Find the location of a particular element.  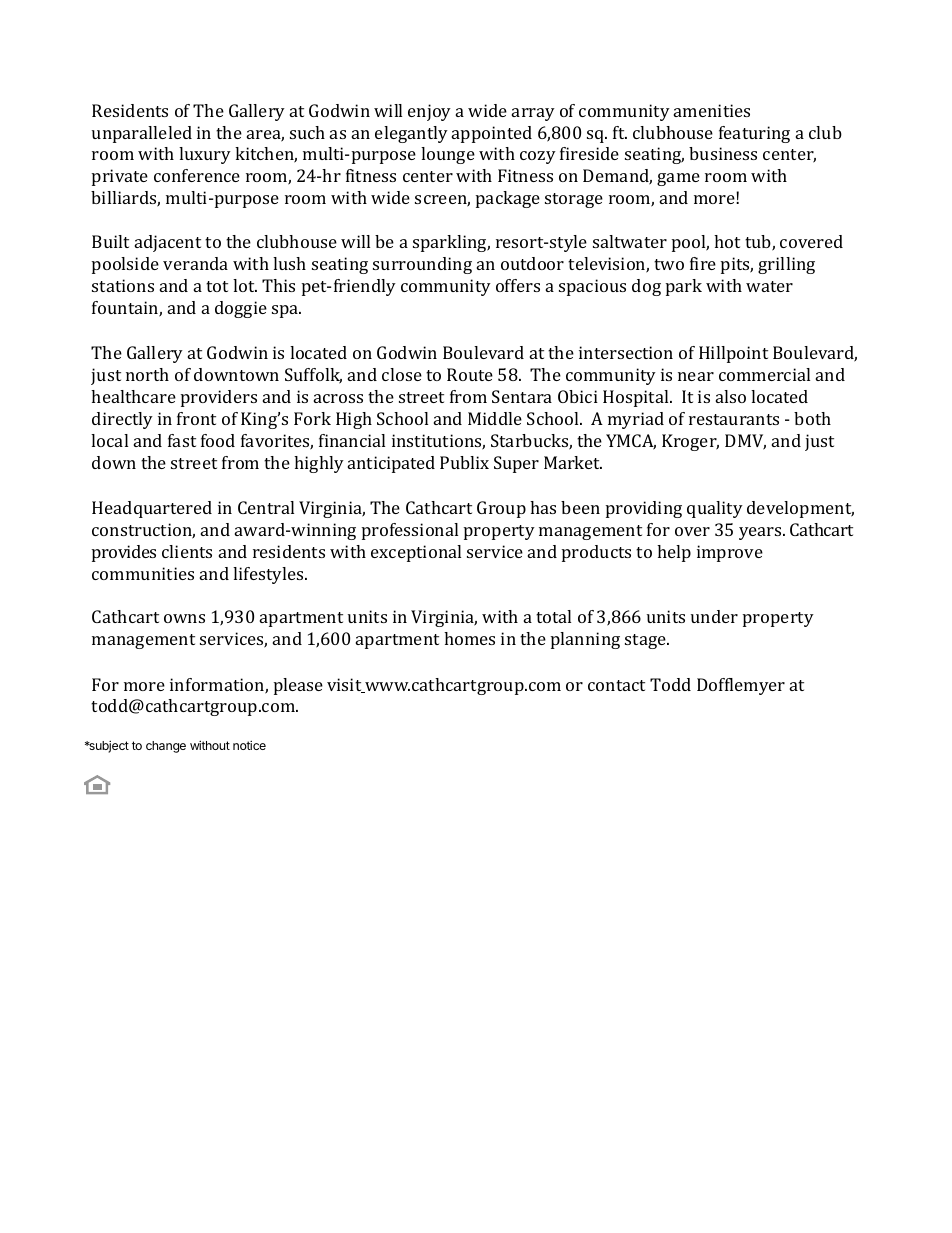

unparalleled is located at coordinates (142, 134).
